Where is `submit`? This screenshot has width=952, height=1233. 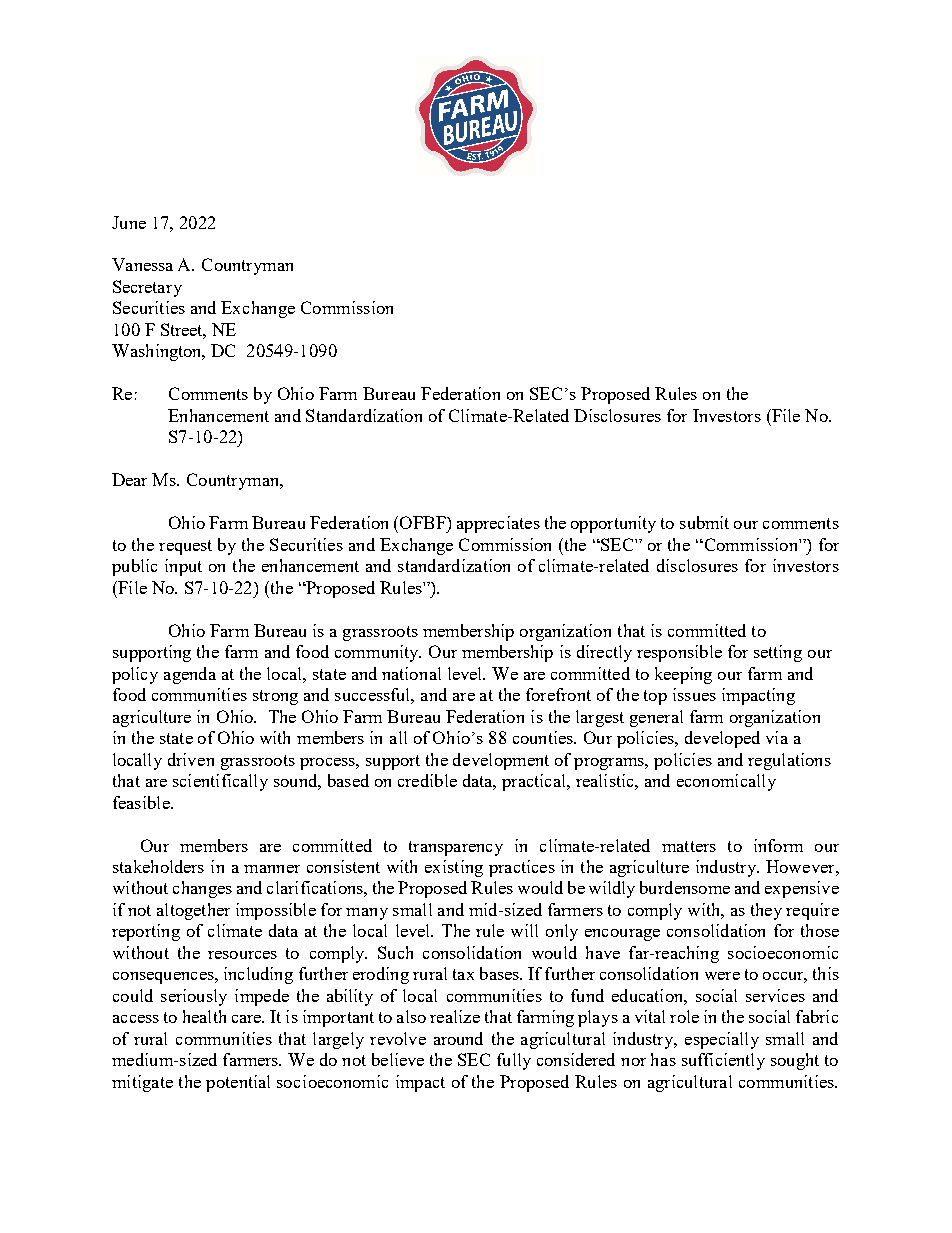 submit is located at coordinates (704, 522).
